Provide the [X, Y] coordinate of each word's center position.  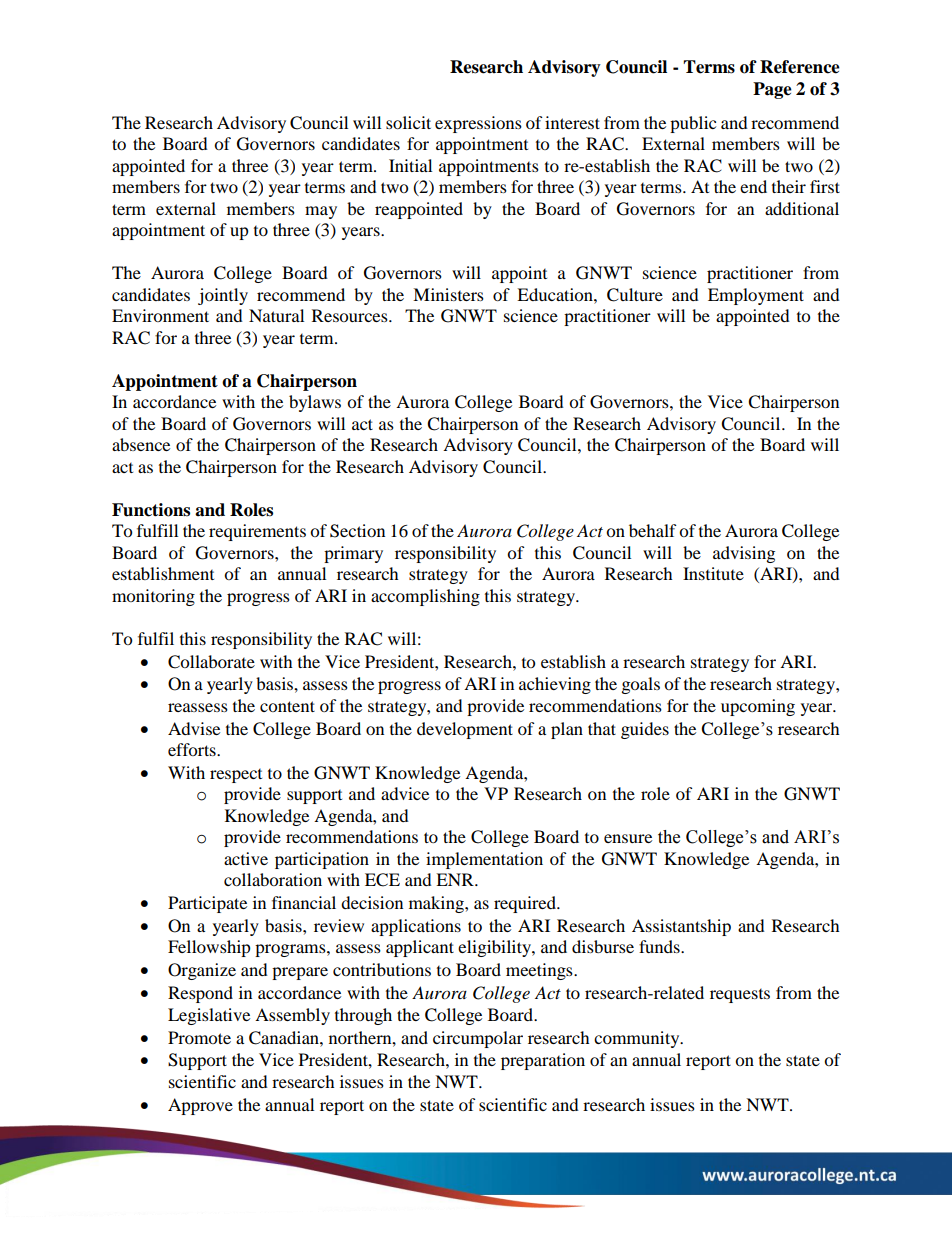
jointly [223, 296]
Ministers [448, 294]
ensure [628, 838]
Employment [756, 296]
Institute [713, 573]
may [321, 212]
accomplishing [425, 597]
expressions [478, 124]
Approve [200, 1106]
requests [740, 996]
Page [772, 90]
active [246, 858]
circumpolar [478, 1039]
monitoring [153, 597]
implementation [484, 860]
